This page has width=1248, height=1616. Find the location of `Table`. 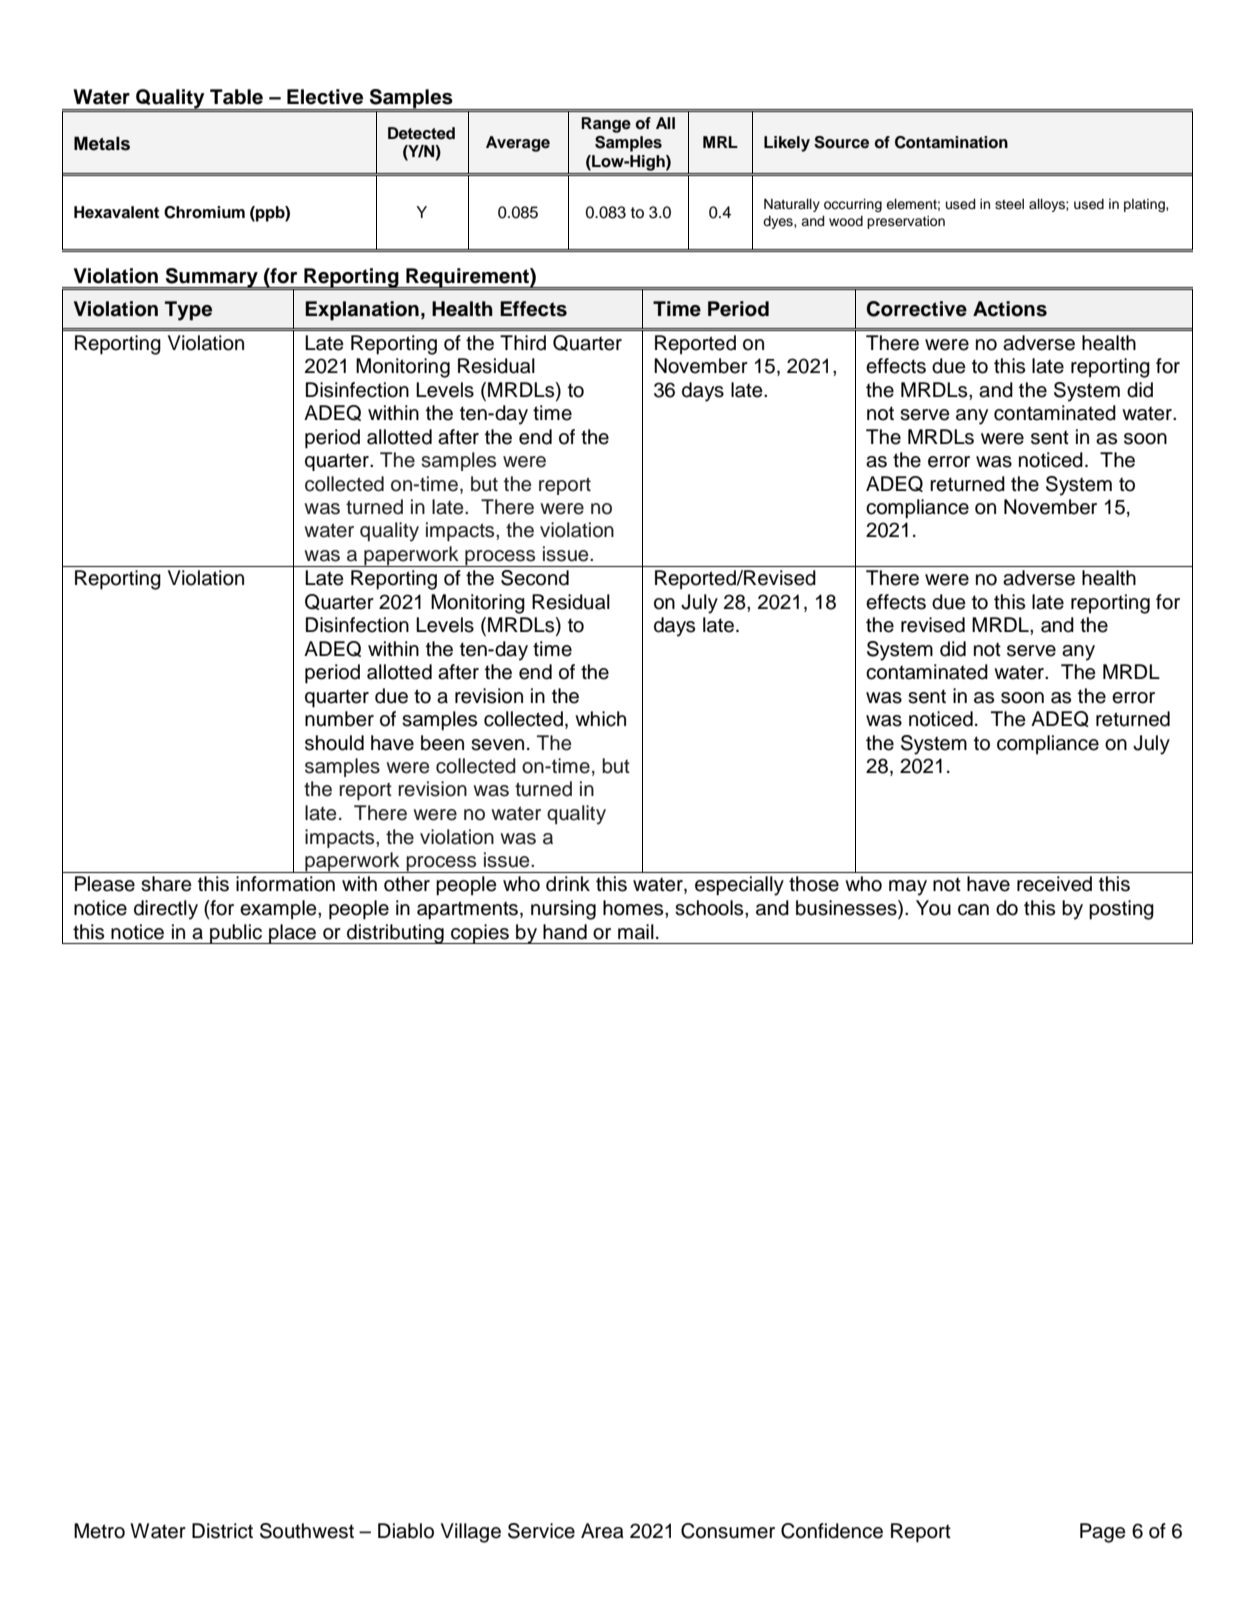

Table is located at coordinates (236, 97).
